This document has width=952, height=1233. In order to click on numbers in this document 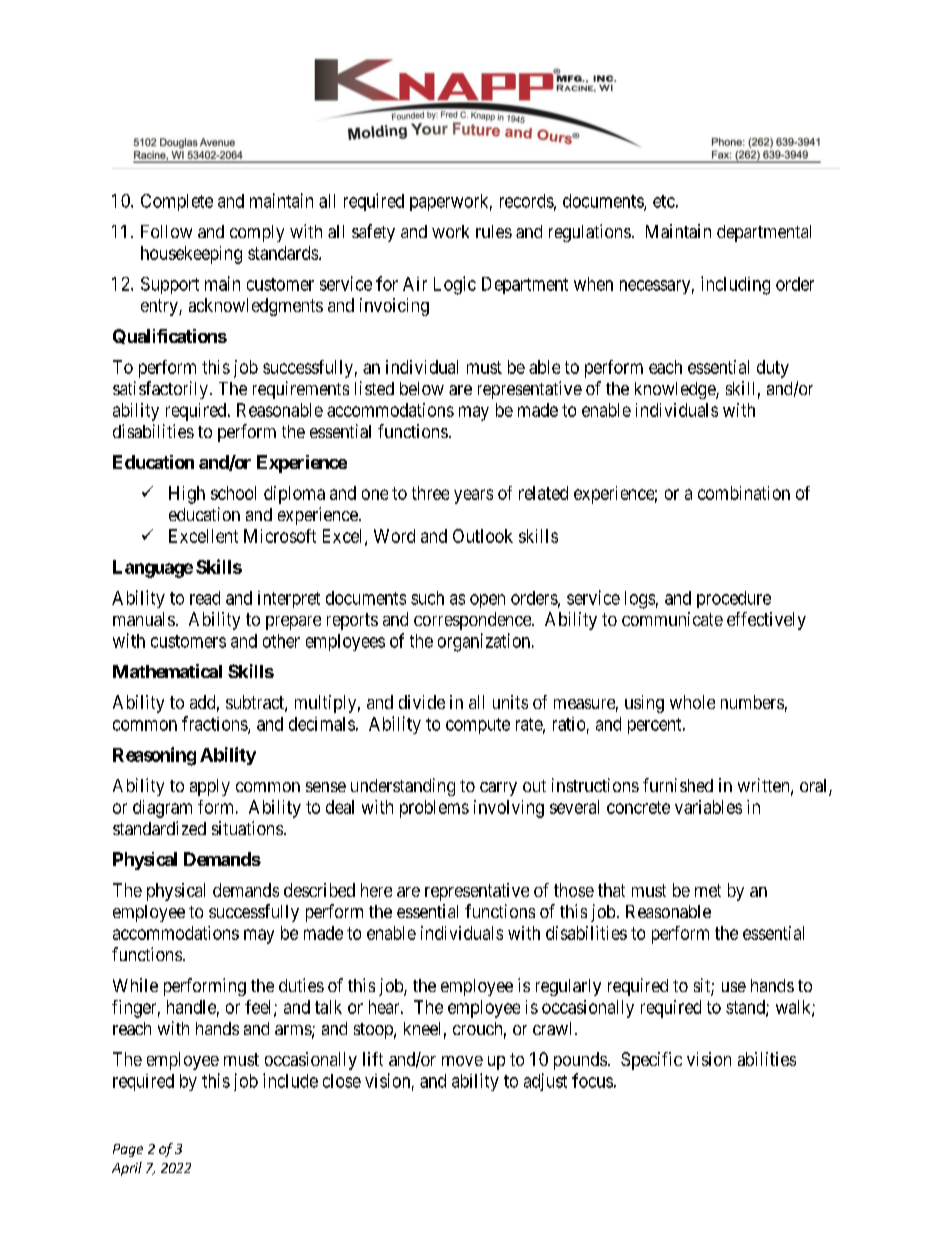, I will do `click(752, 702)`.
